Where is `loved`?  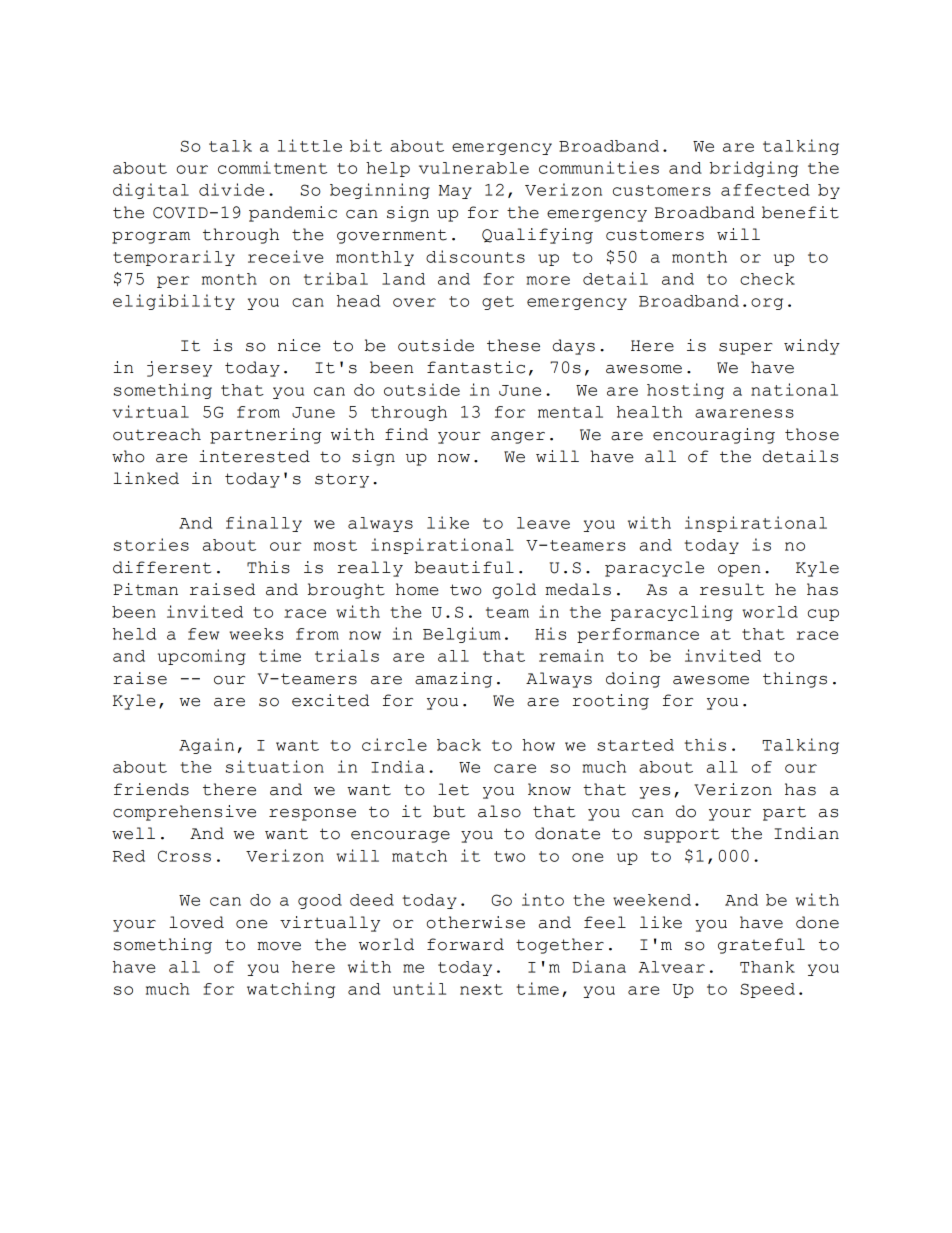
loved is located at coordinates (196, 922).
